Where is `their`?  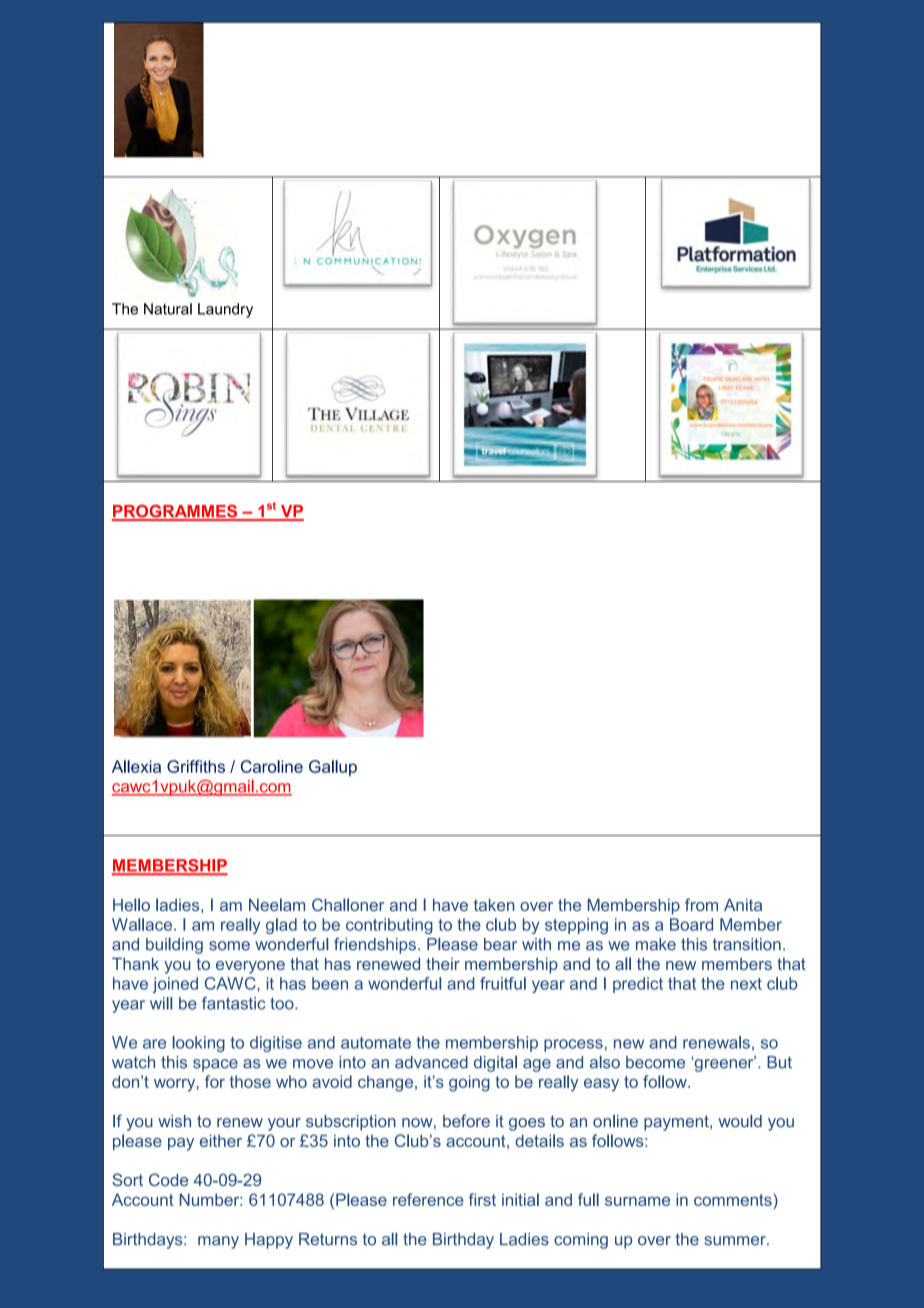 their is located at coordinates (443, 964).
